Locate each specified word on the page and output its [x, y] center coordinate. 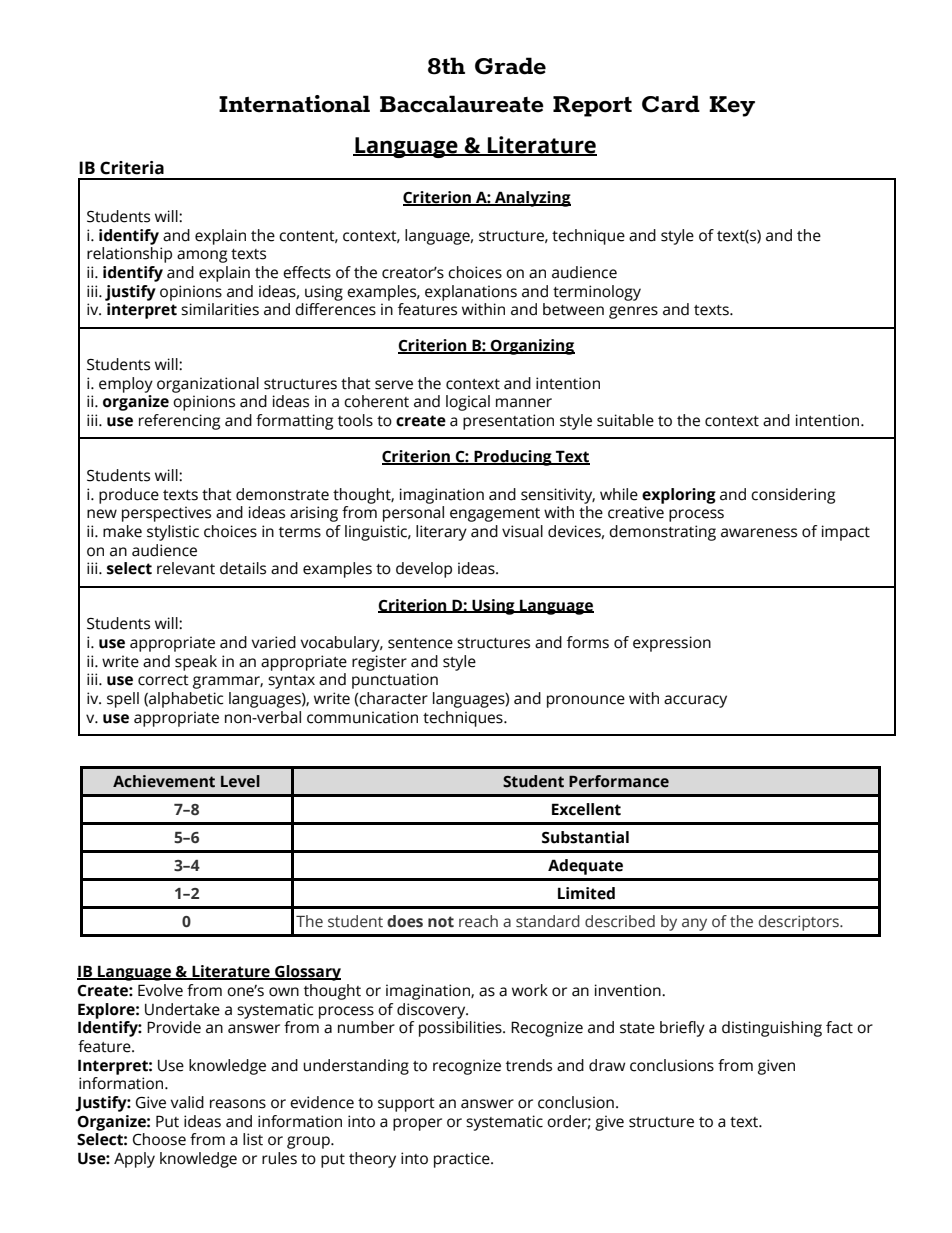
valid [187, 1102]
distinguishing [772, 1029]
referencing [179, 422]
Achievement [164, 781]
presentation [508, 422]
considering [793, 496]
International [294, 104]
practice [463, 1160]
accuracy [695, 701]
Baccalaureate [462, 104]
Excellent [586, 809]
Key [732, 106]
